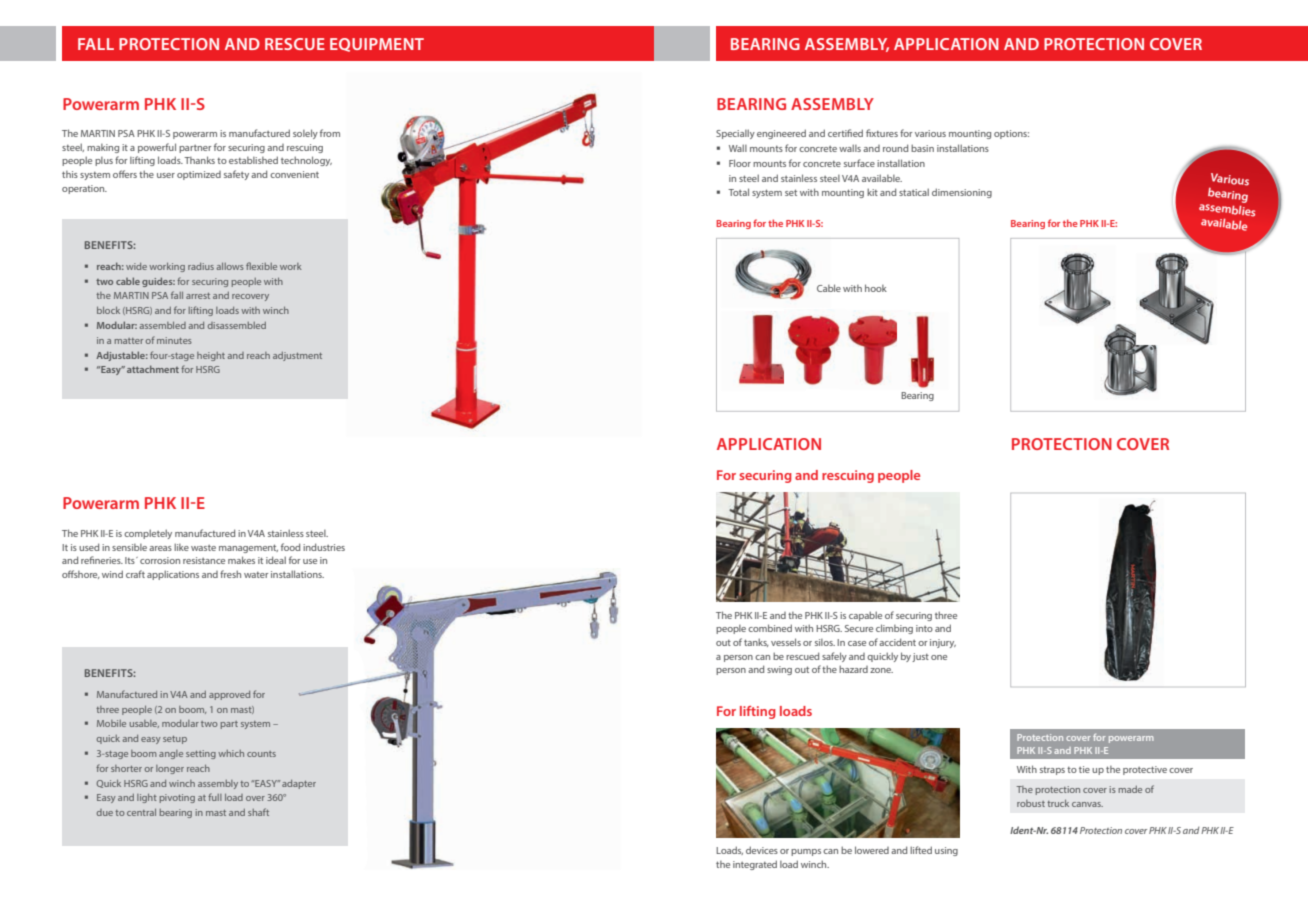  What do you see at coordinates (324, 547) in the screenshot?
I see `industries` at bounding box center [324, 547].
